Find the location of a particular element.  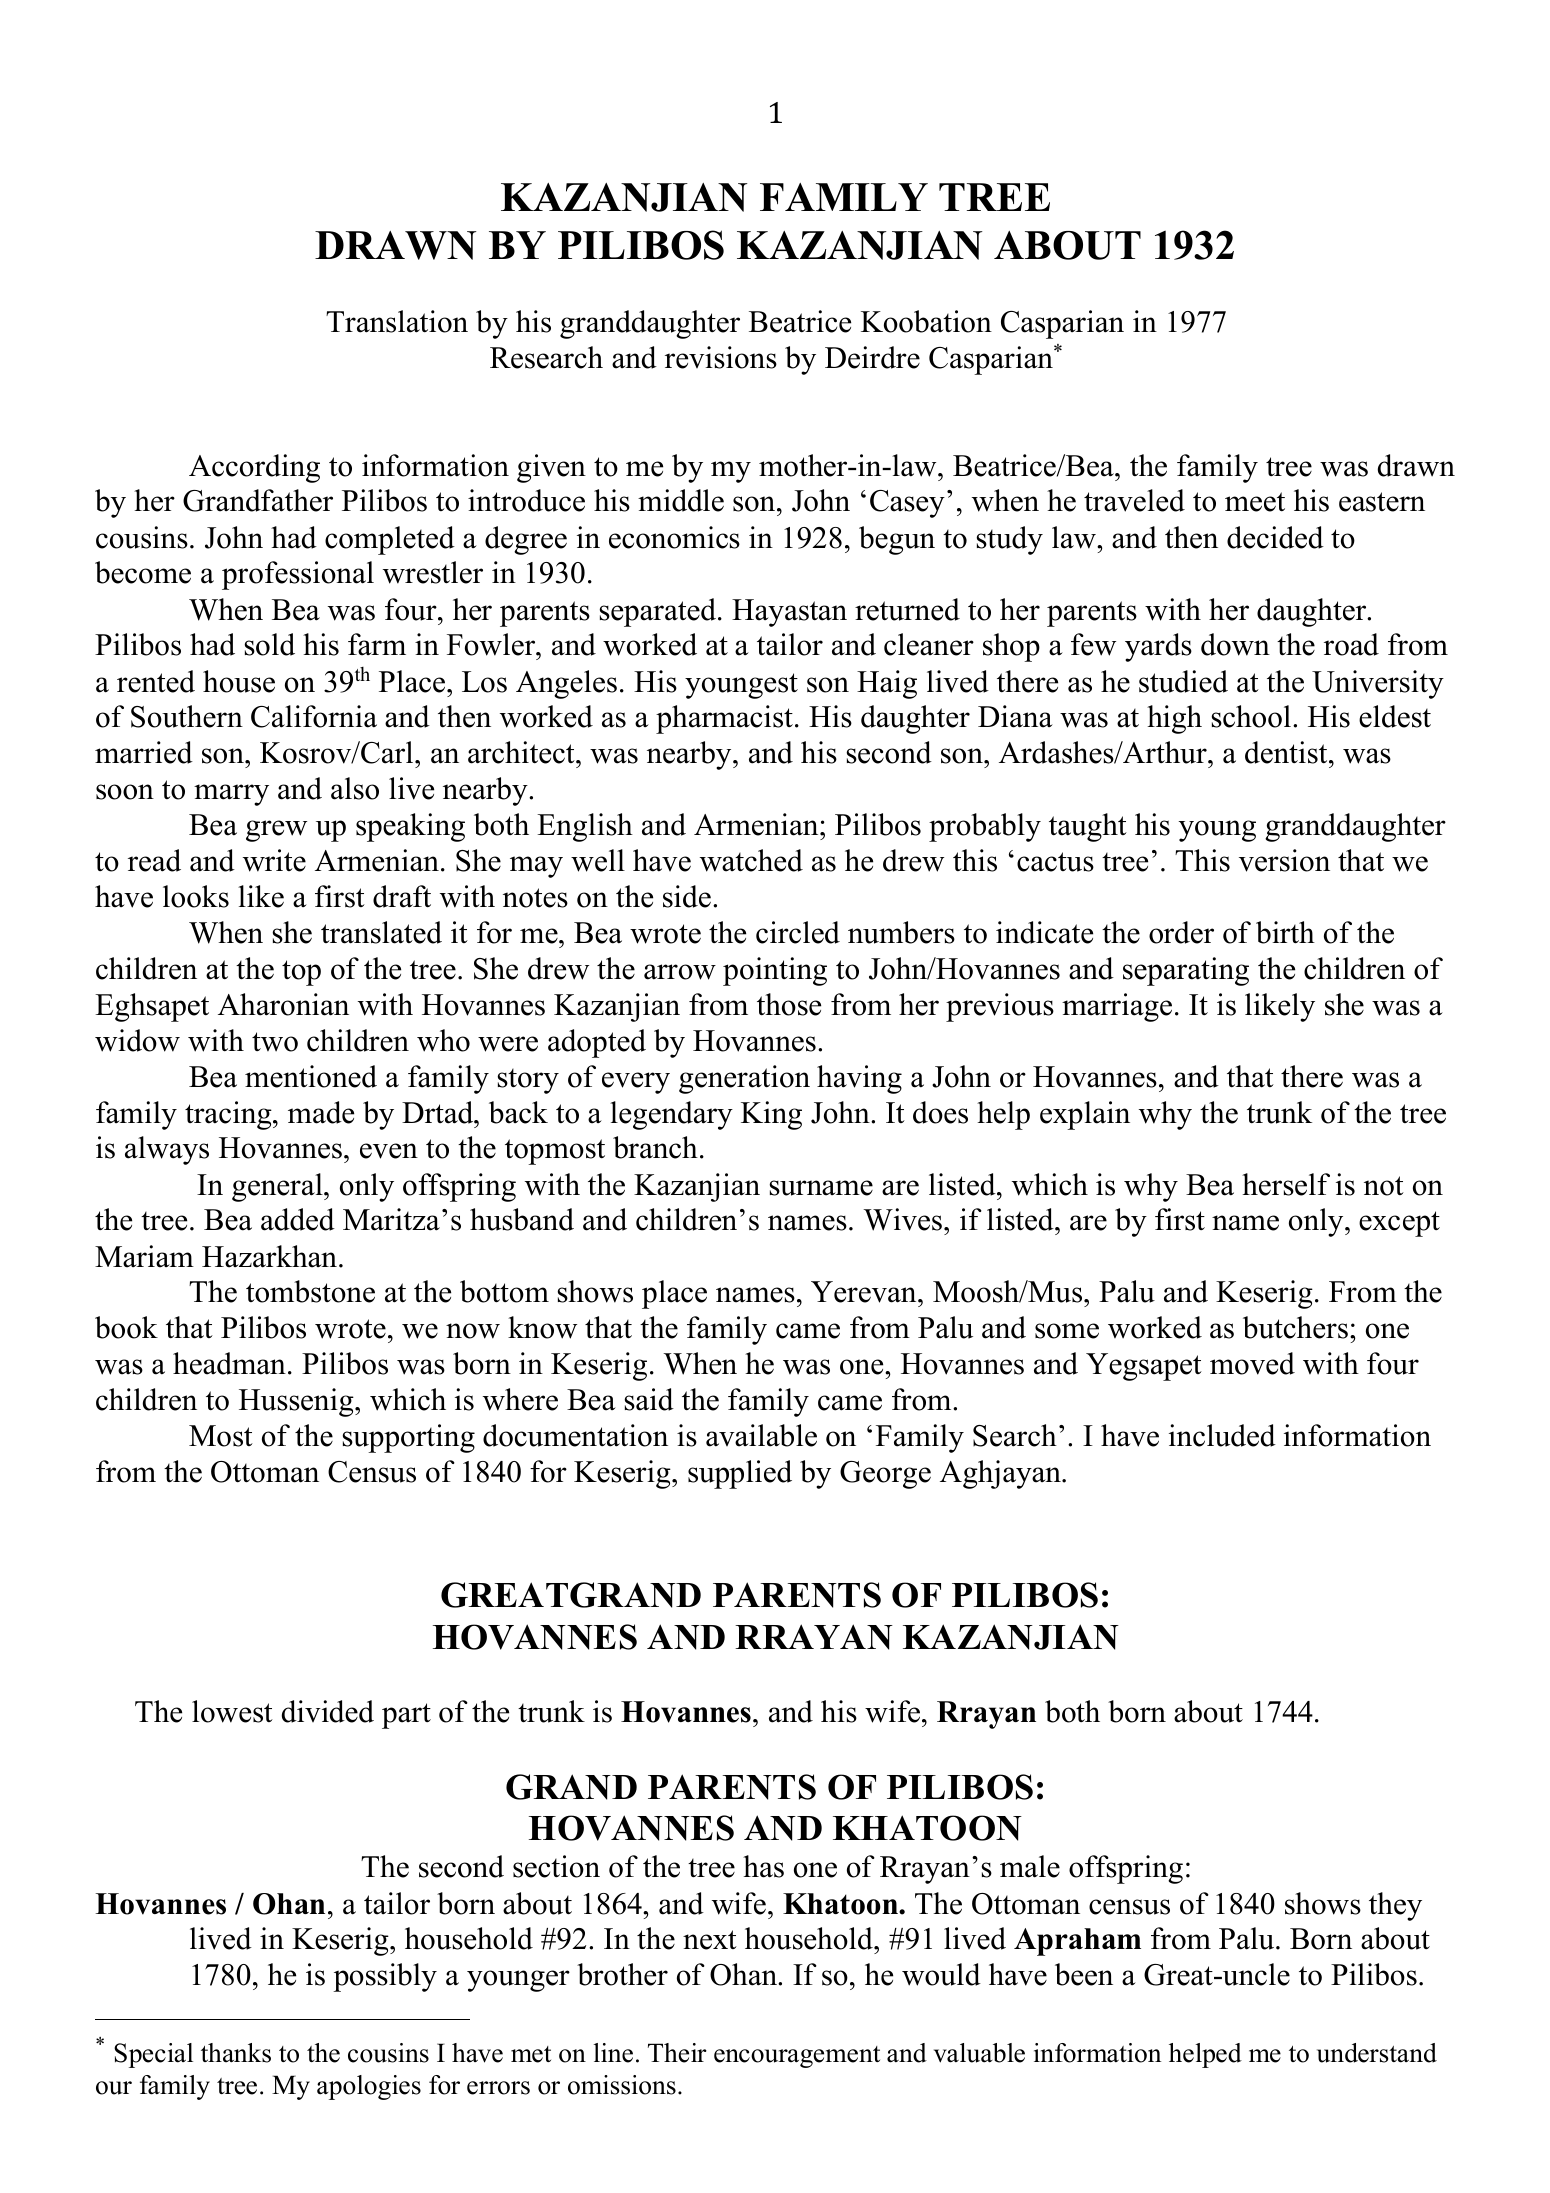

revisions is located at coordinates (721, 357).
